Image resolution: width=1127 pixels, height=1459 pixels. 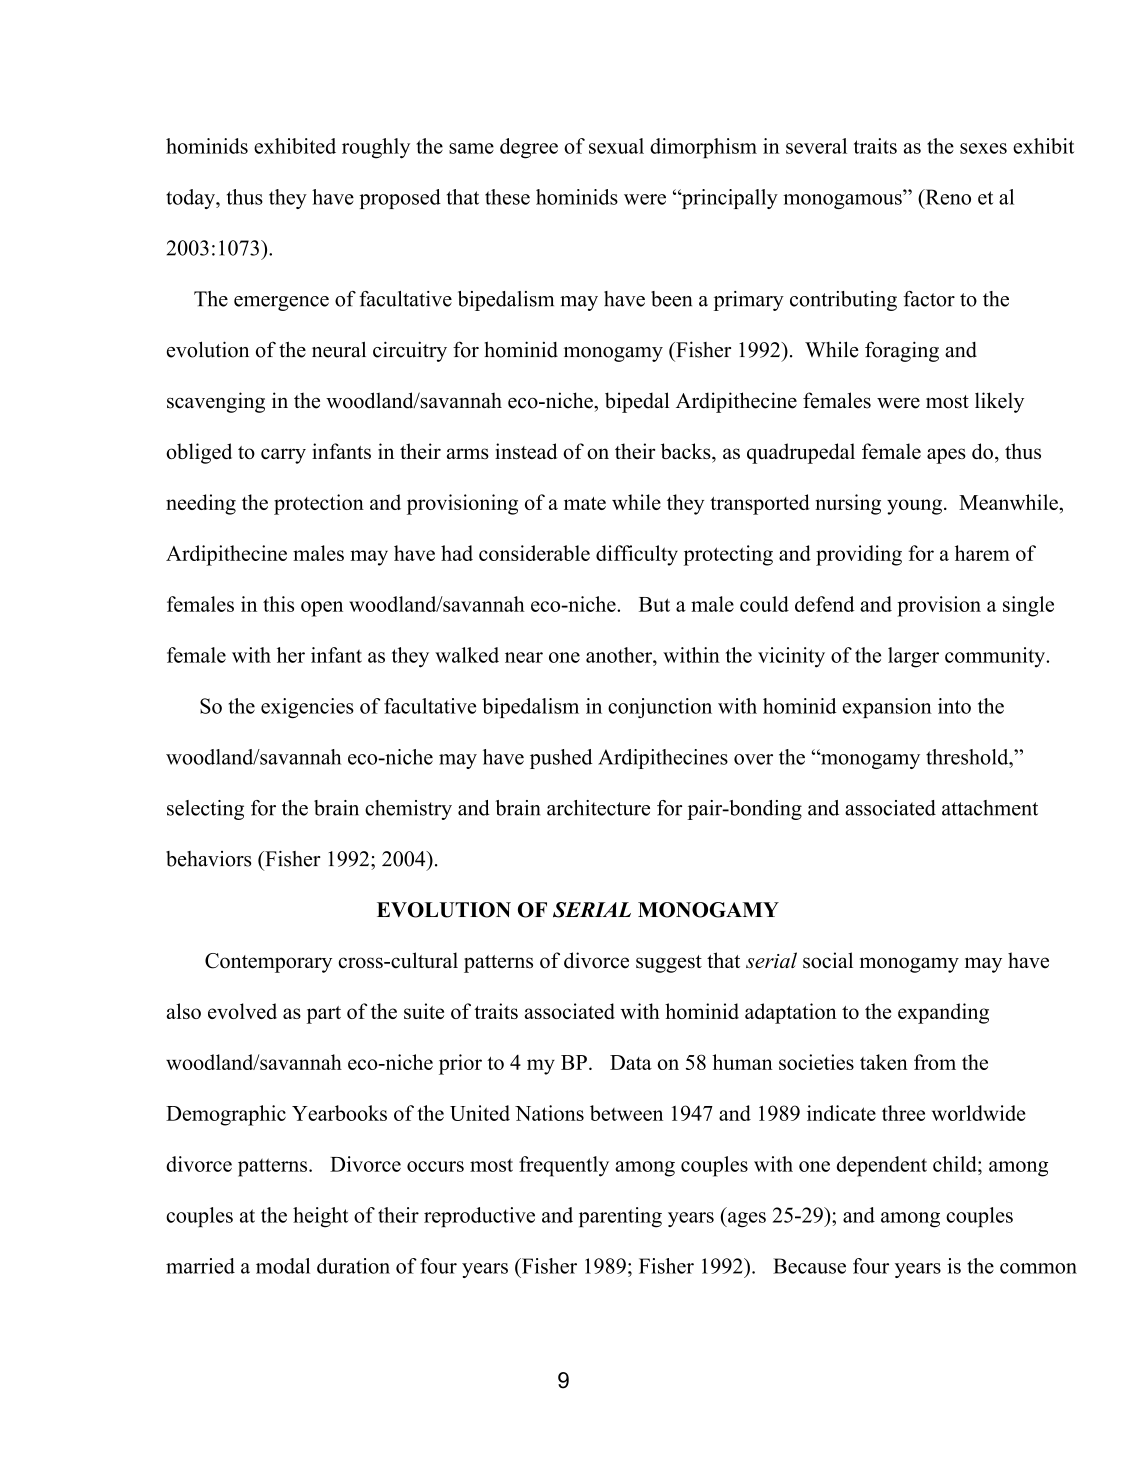 What do you see at coordinates (990, 808) in the page?
I see `attachment` at bounding box center [990, 808].
